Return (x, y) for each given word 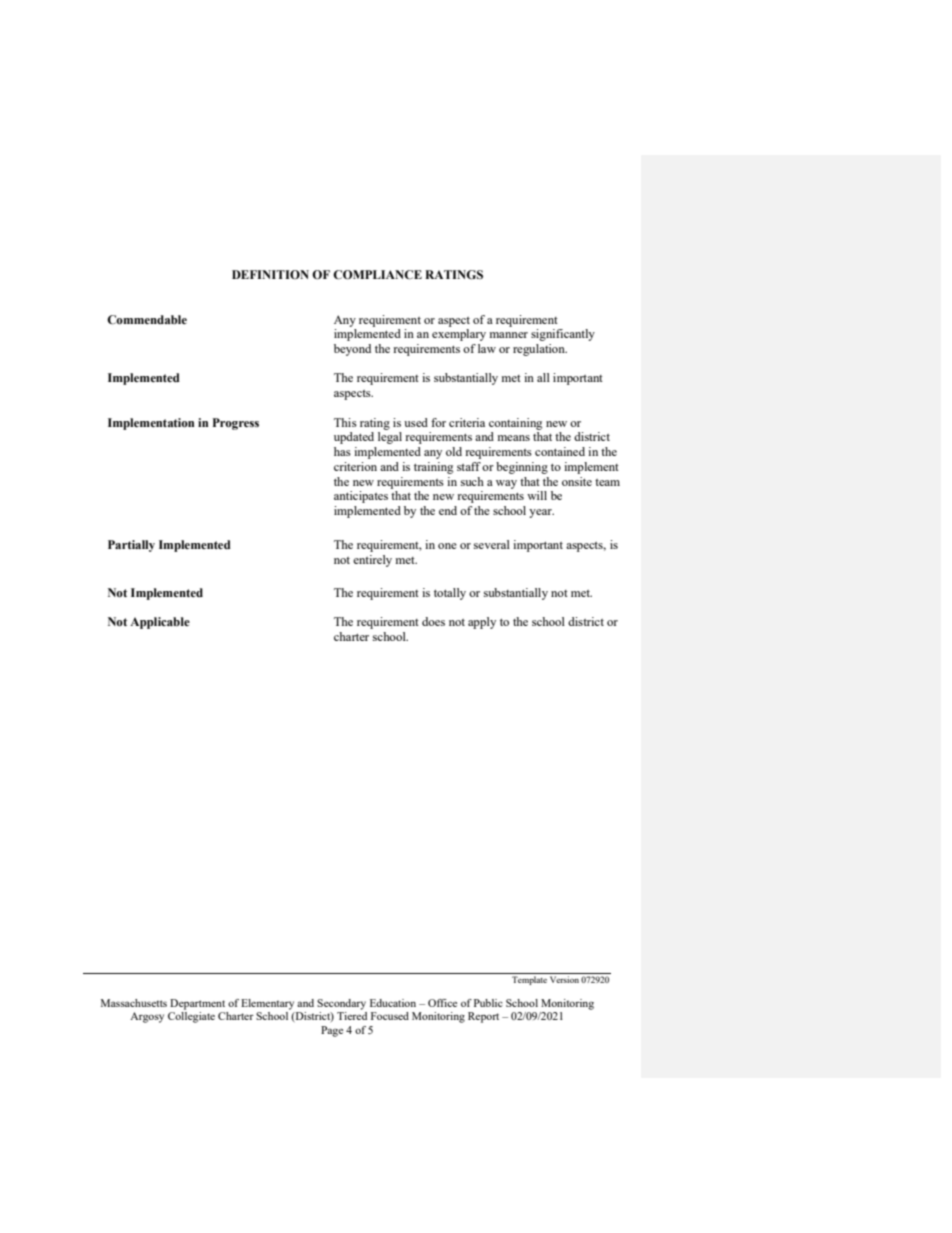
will (537, 495)
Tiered (352, 1016)
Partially (131, 546)
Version (564, 979)
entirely (372, 561)
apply (482, 623)
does (433, 621)
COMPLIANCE (377, 275)
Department (197, 1004)
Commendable (147, 320)
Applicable (160, 623)
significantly (563, 335)
